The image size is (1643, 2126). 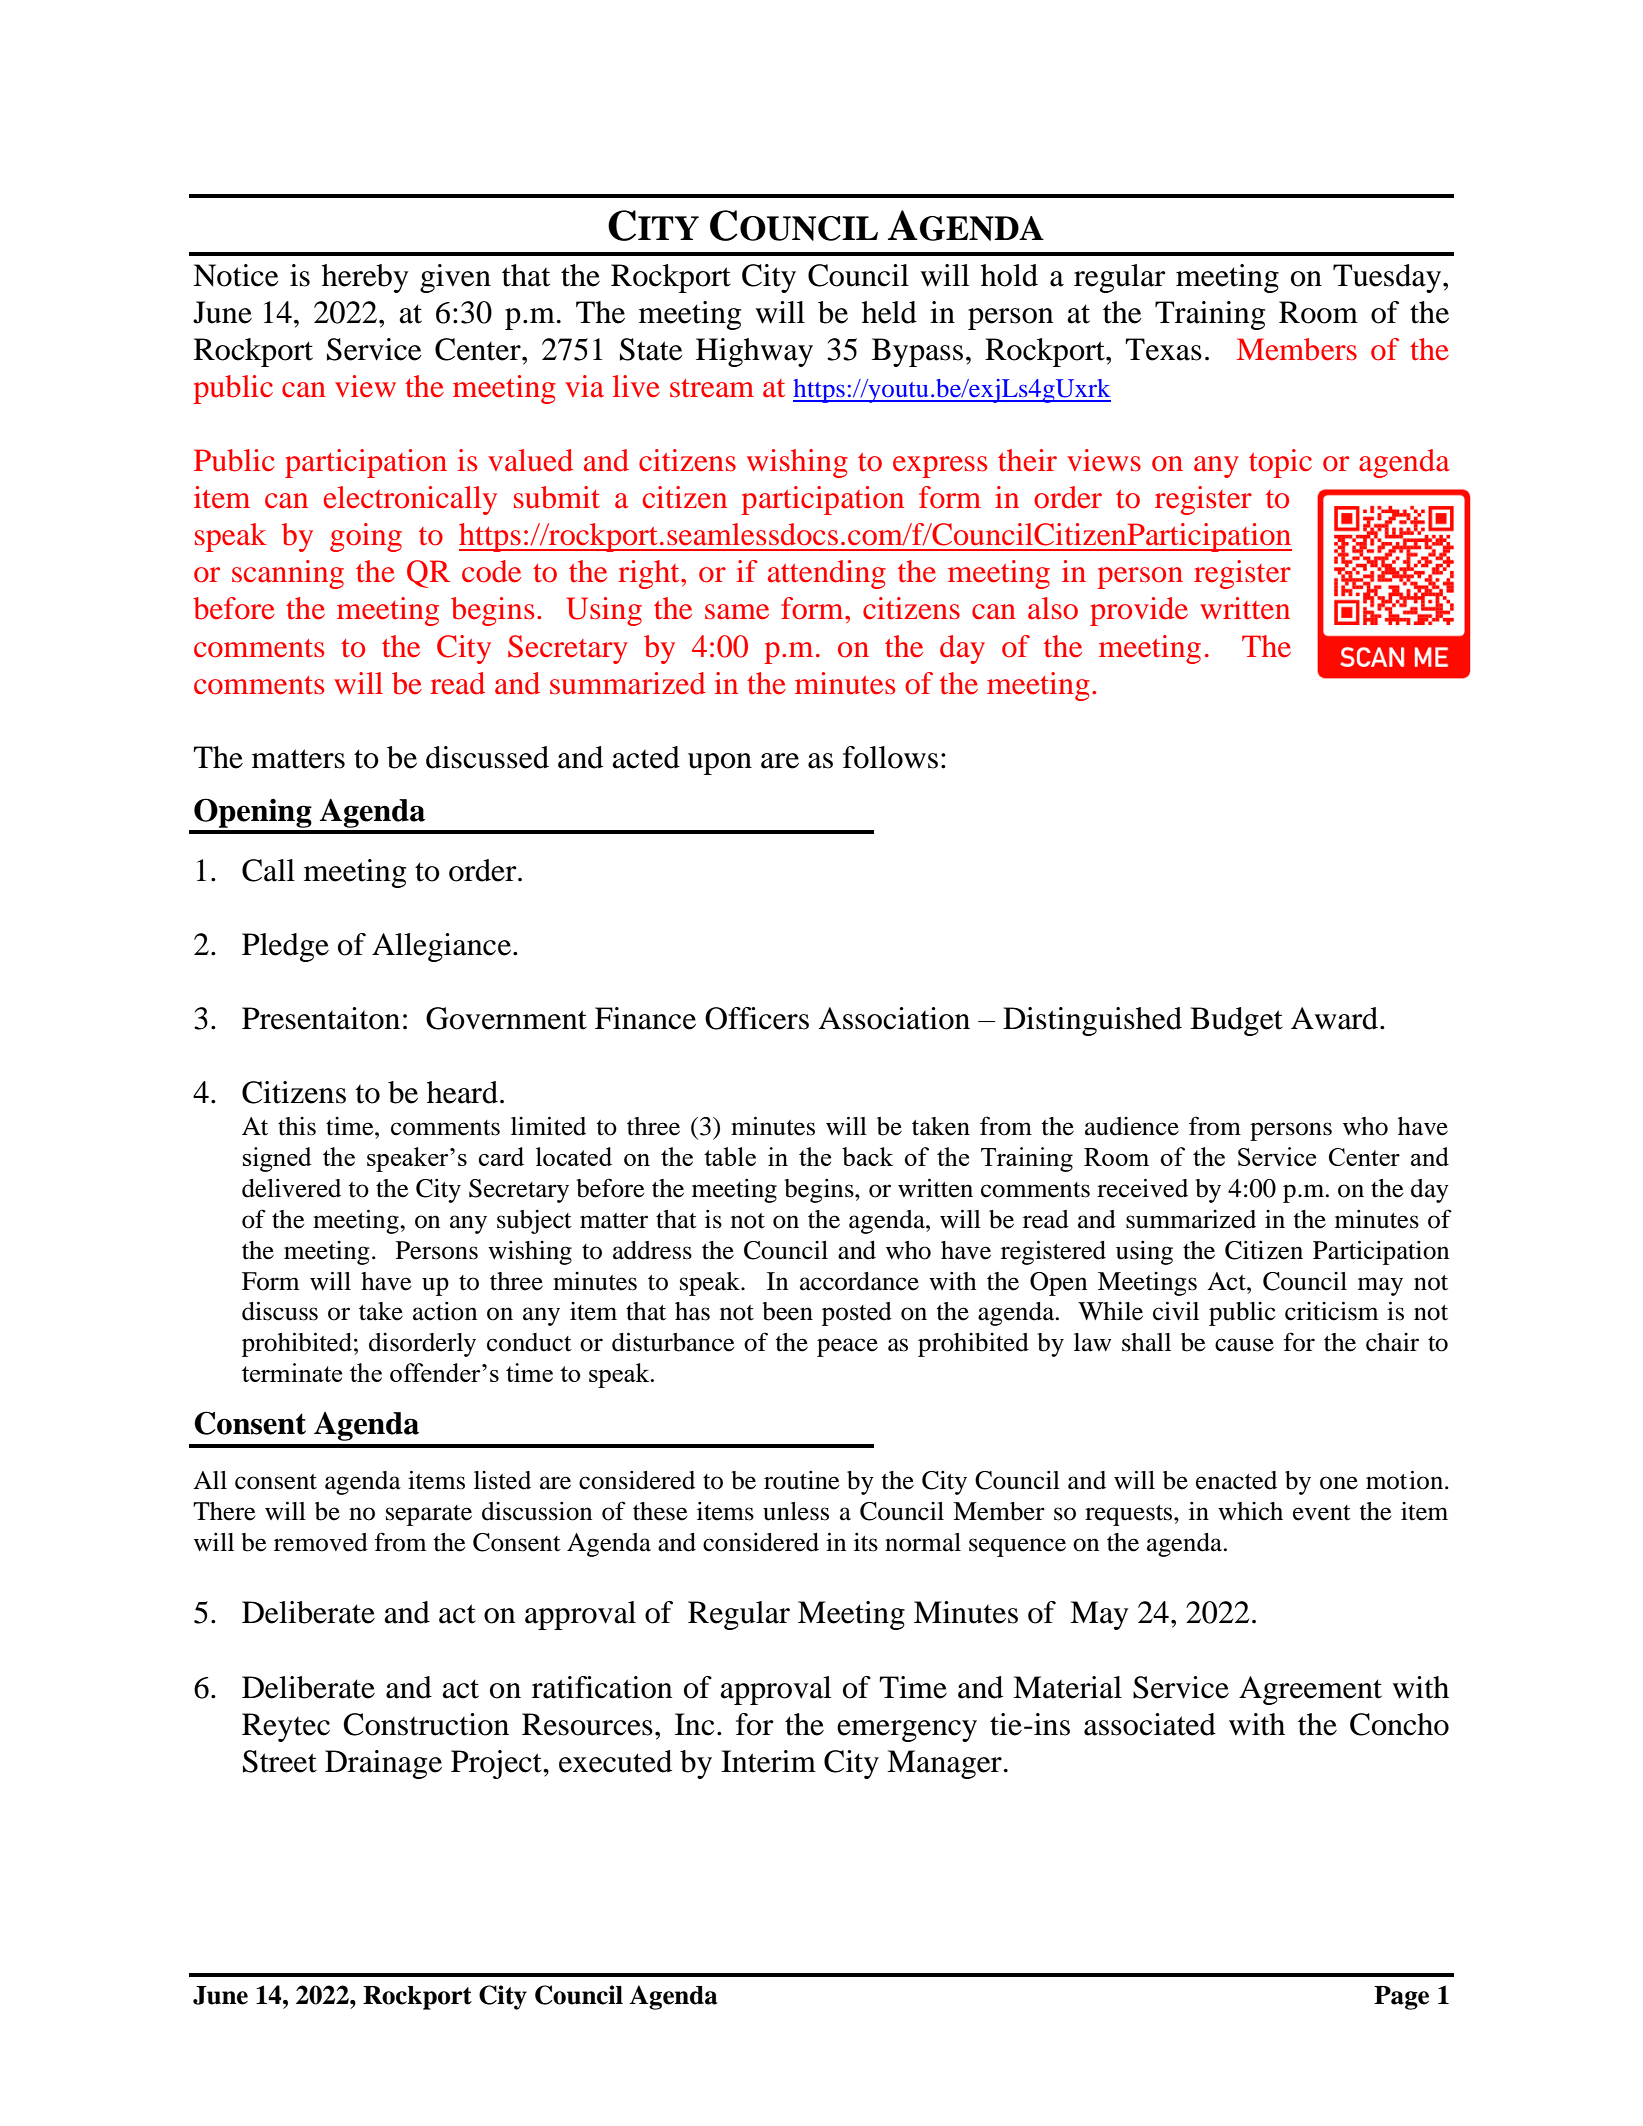 What do you see at coordinates (365, 278) in the screenshot?
I see `hereby` at bounding box center [365, 278].
